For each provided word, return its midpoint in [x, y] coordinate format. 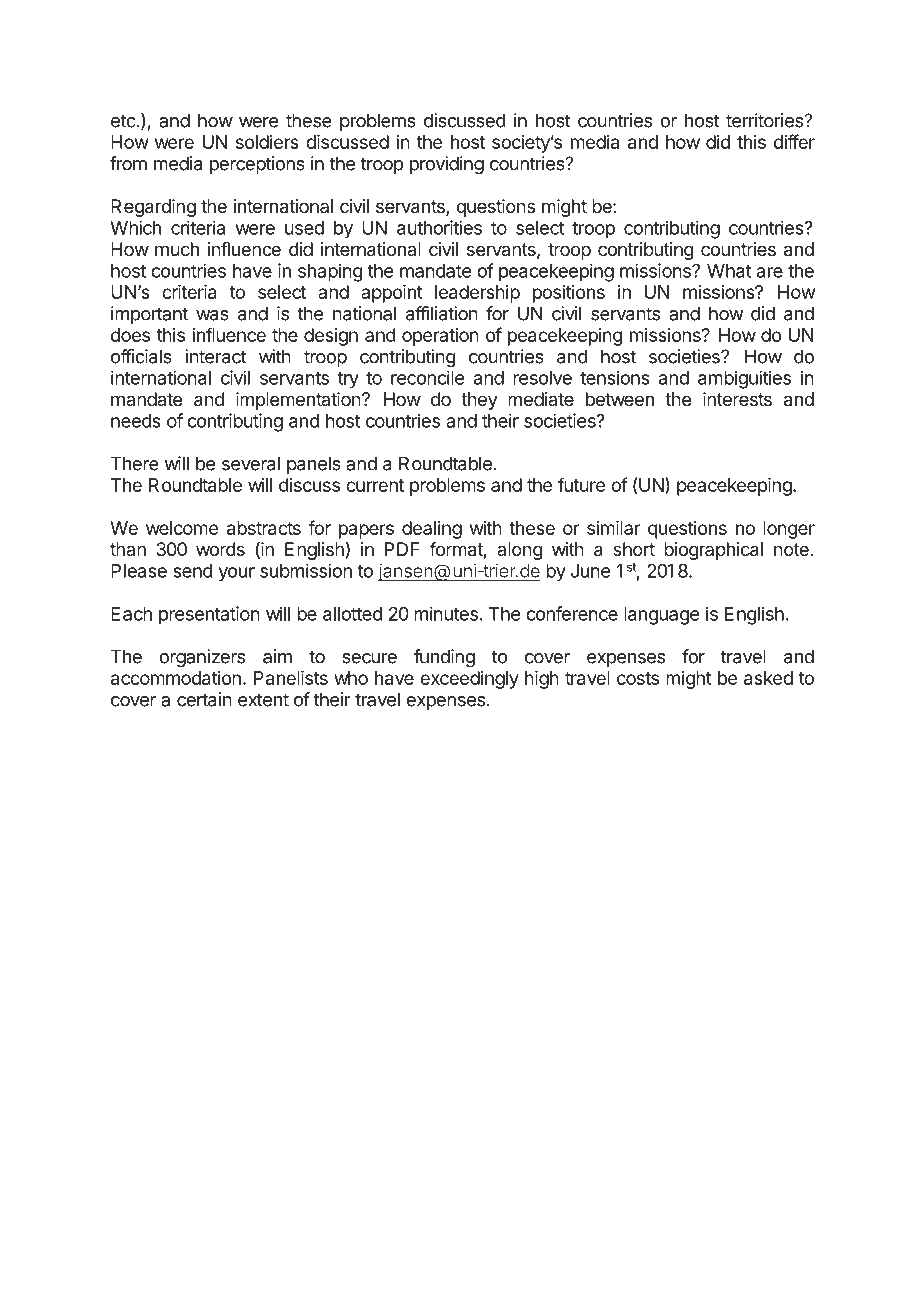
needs [136, 421]
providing [447, 165]
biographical [713, 551]
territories [765, 120]
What [729, 271]
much [177, 249]
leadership [477, 294]
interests [737, 399]
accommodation [176, 678]
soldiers [267, 142]
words [220, 549]
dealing [432, 530]
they [479, 401]
